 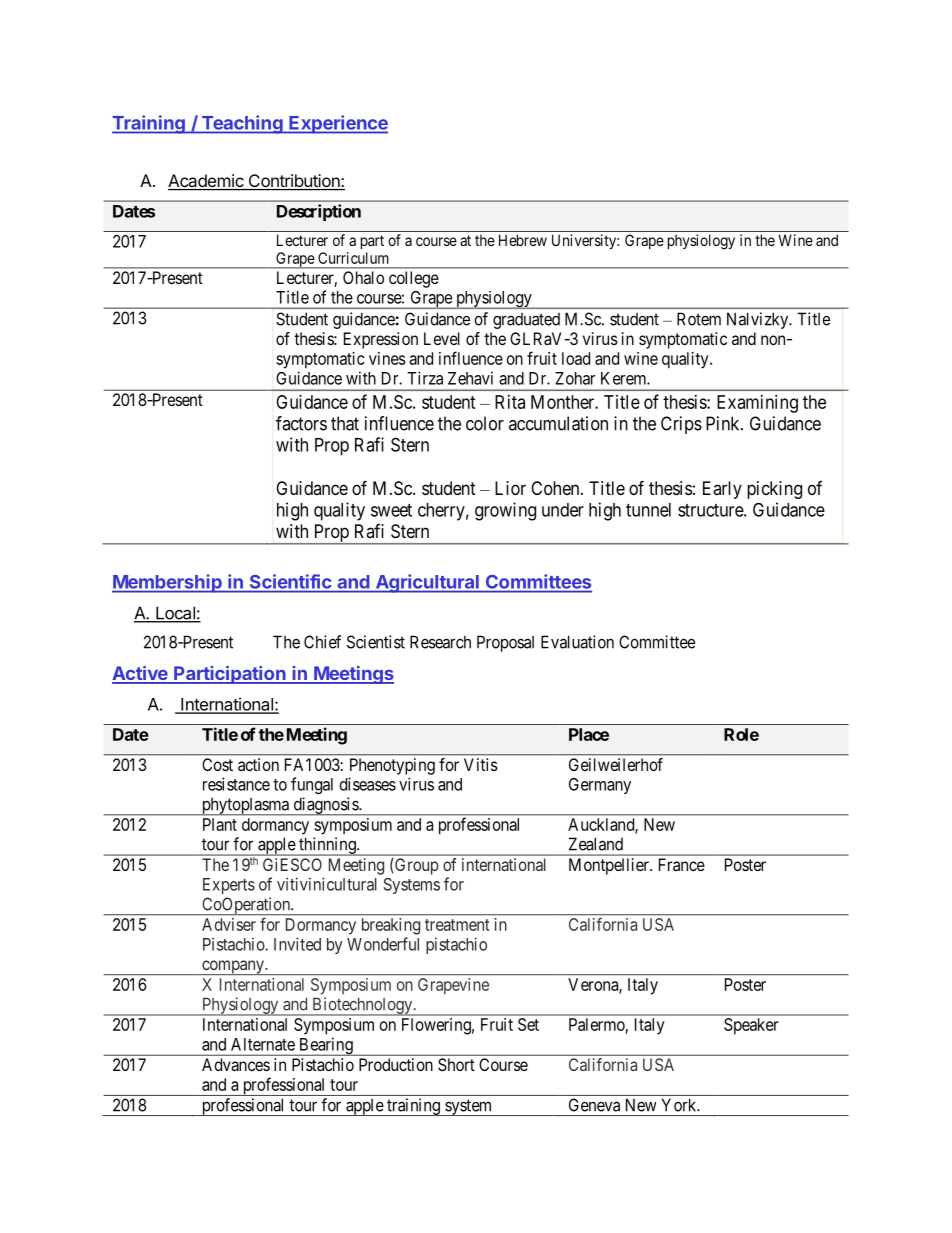 What do you see at coordinates (456, 1064) in the page?
I see `Short` at bounding box center [456, 1064].
